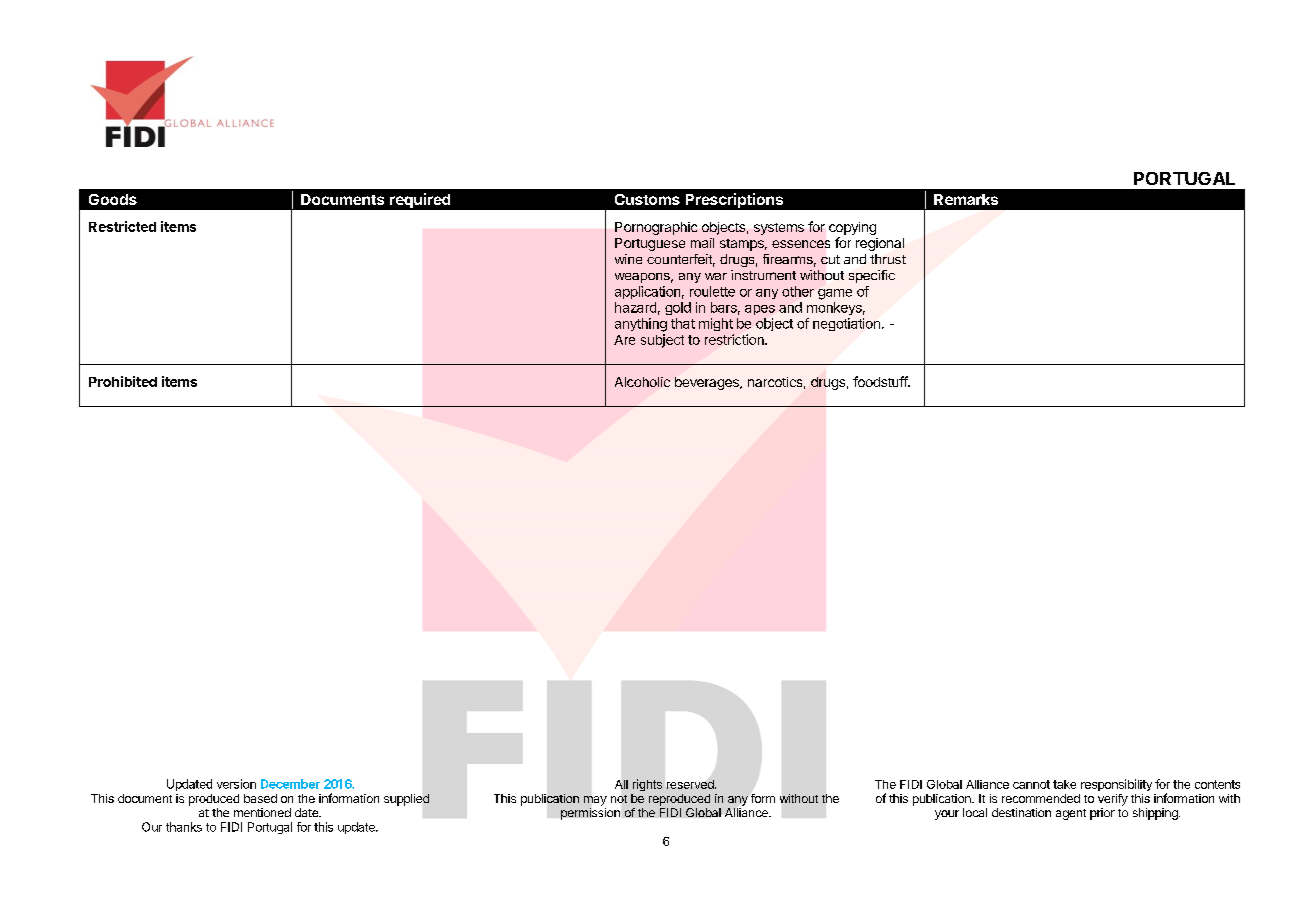 The image size is (1308, 924). I want to click on Remarks, so click(966, 199).
